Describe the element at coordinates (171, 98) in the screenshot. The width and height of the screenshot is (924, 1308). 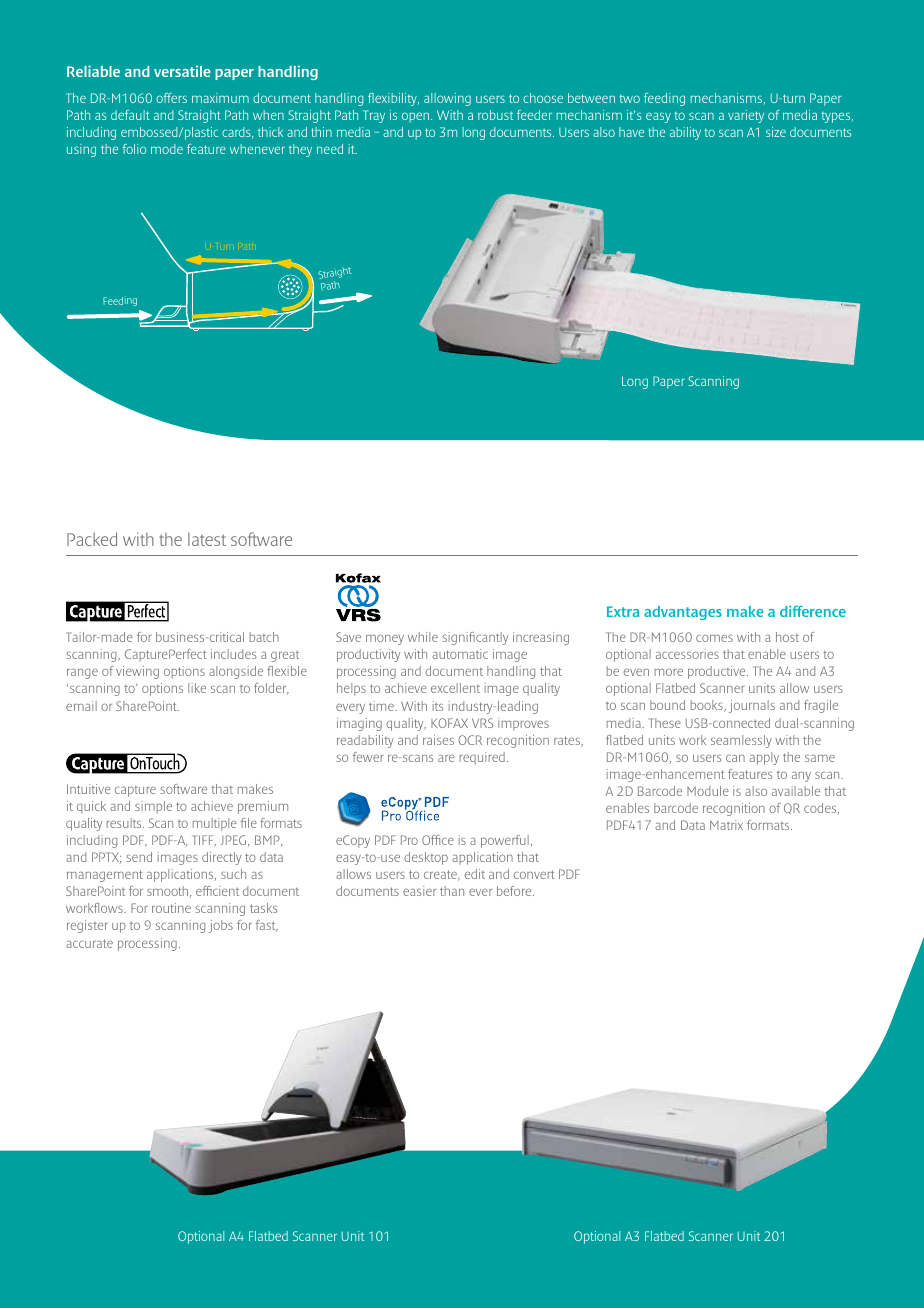
I see `offers` at that location.
